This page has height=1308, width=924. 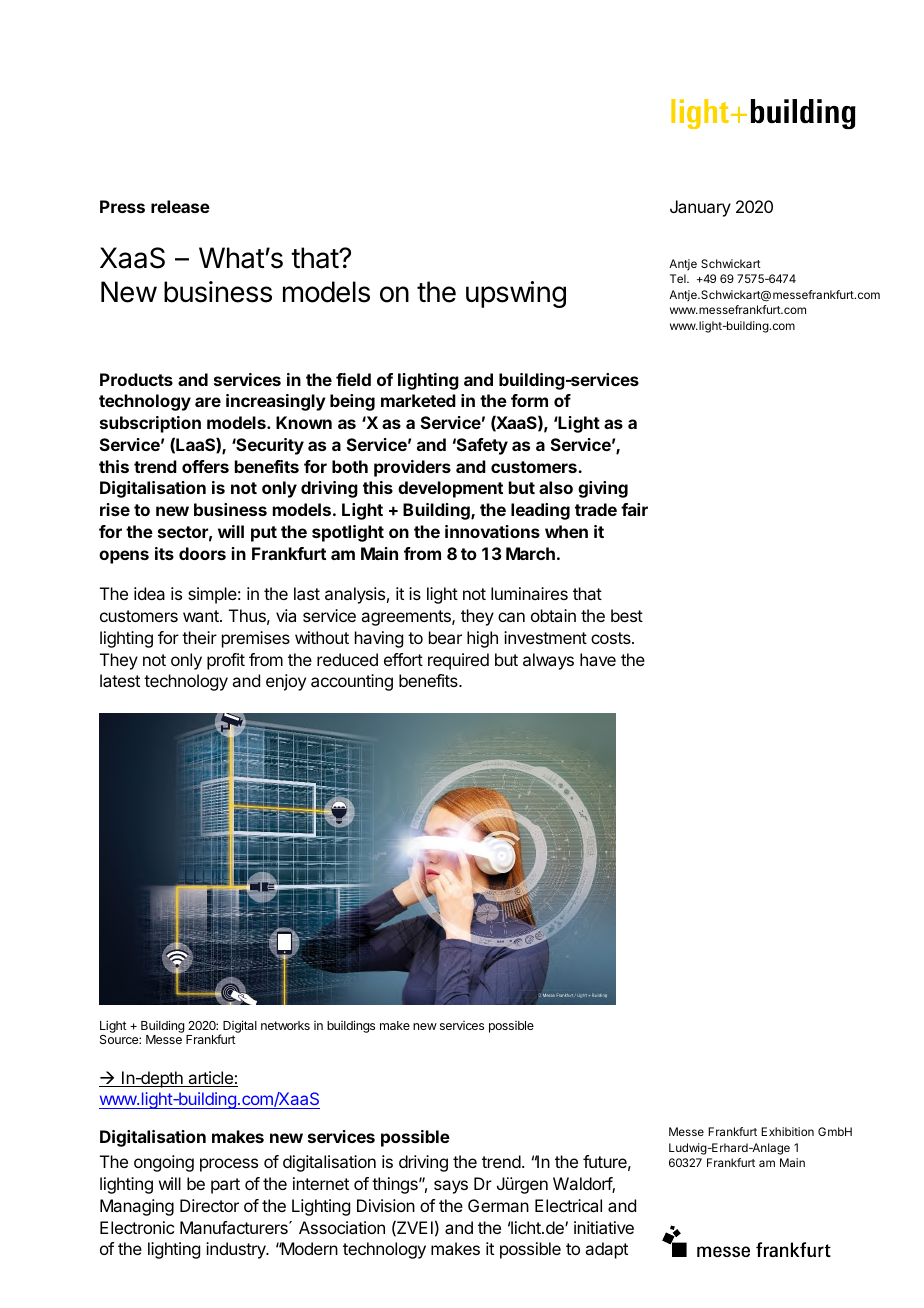 I want to click on have, so click(x=598, y=659).
